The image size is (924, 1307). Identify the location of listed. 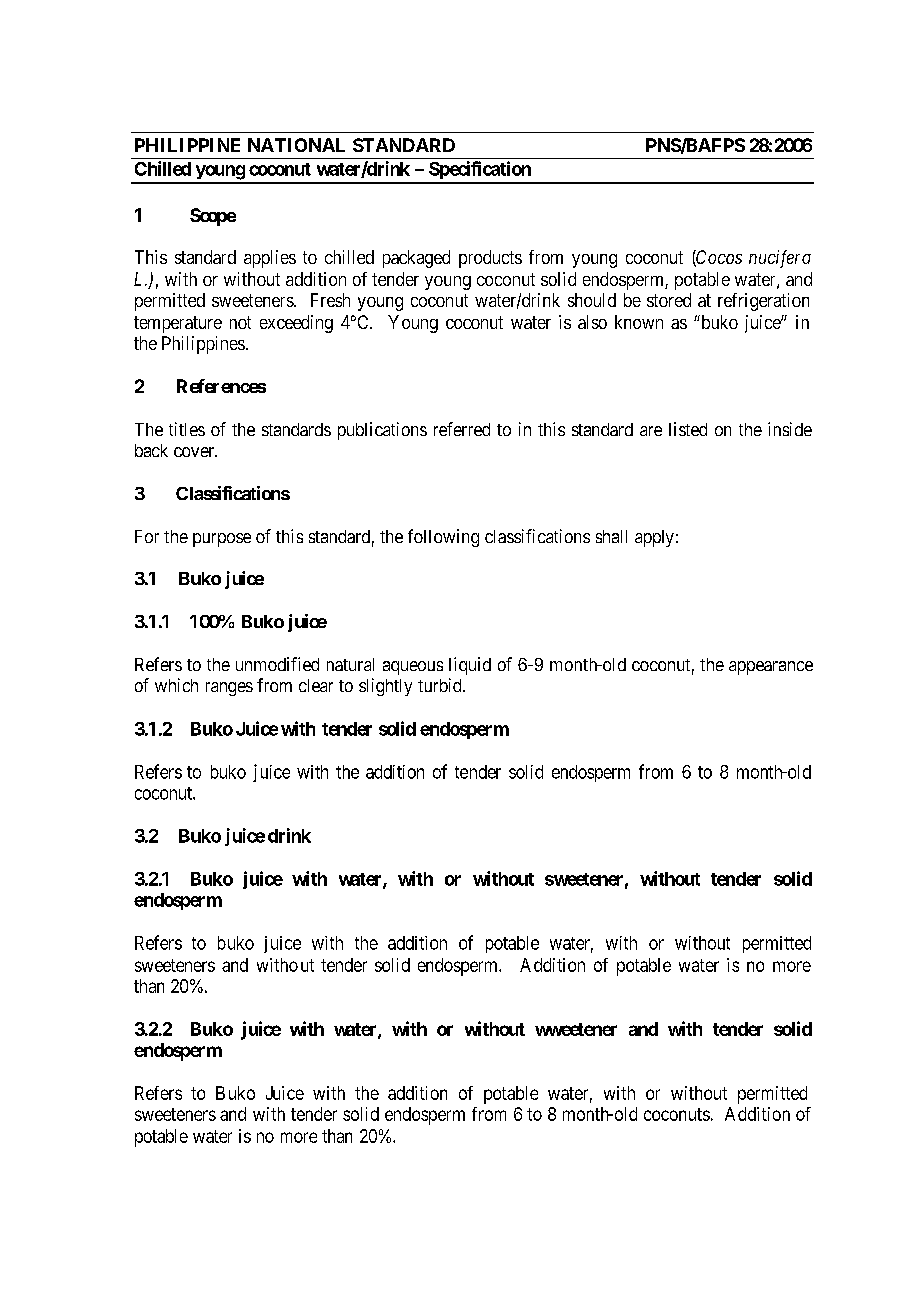
(688, 429).
